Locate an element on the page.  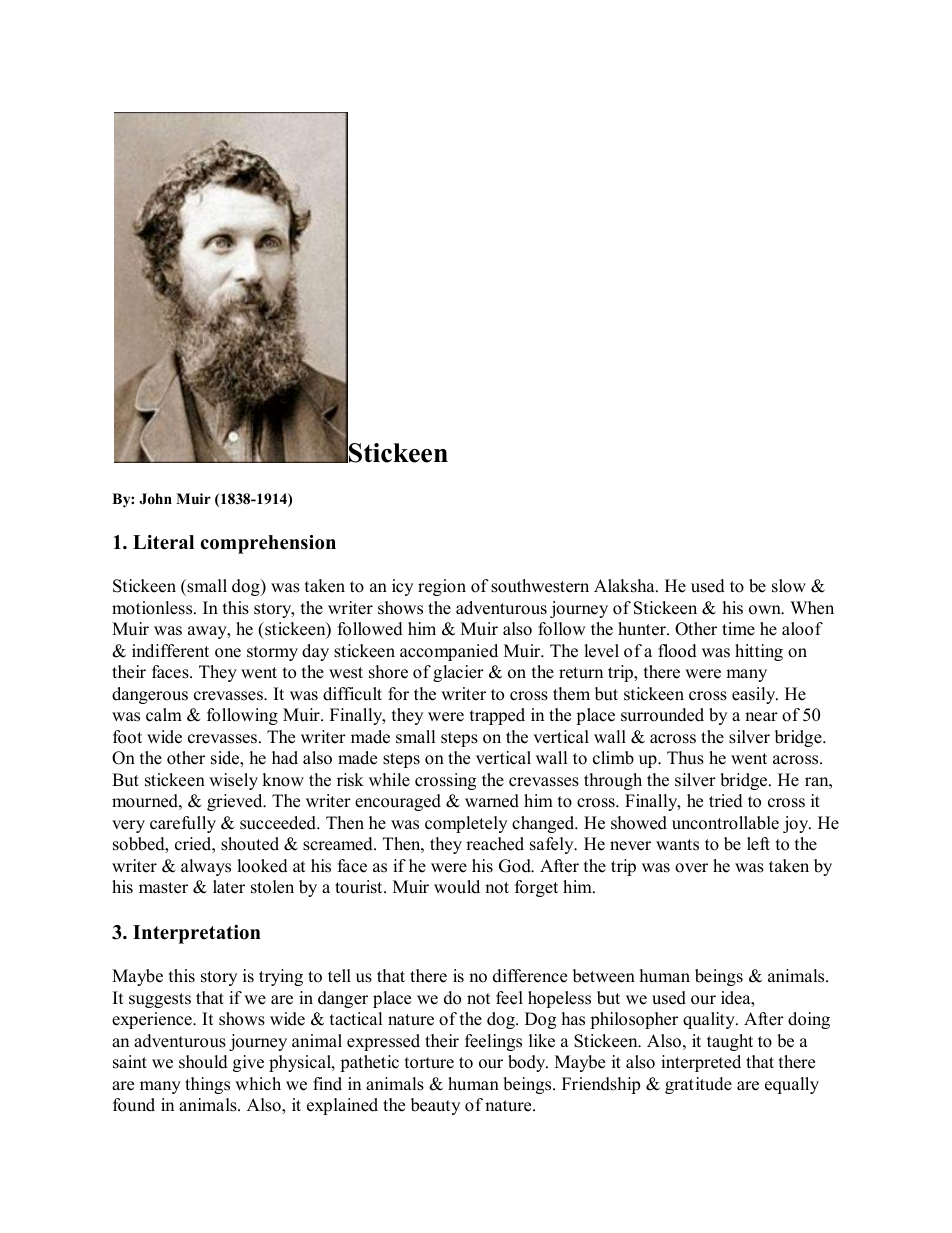
things is located at coordinates (207, 1085).
